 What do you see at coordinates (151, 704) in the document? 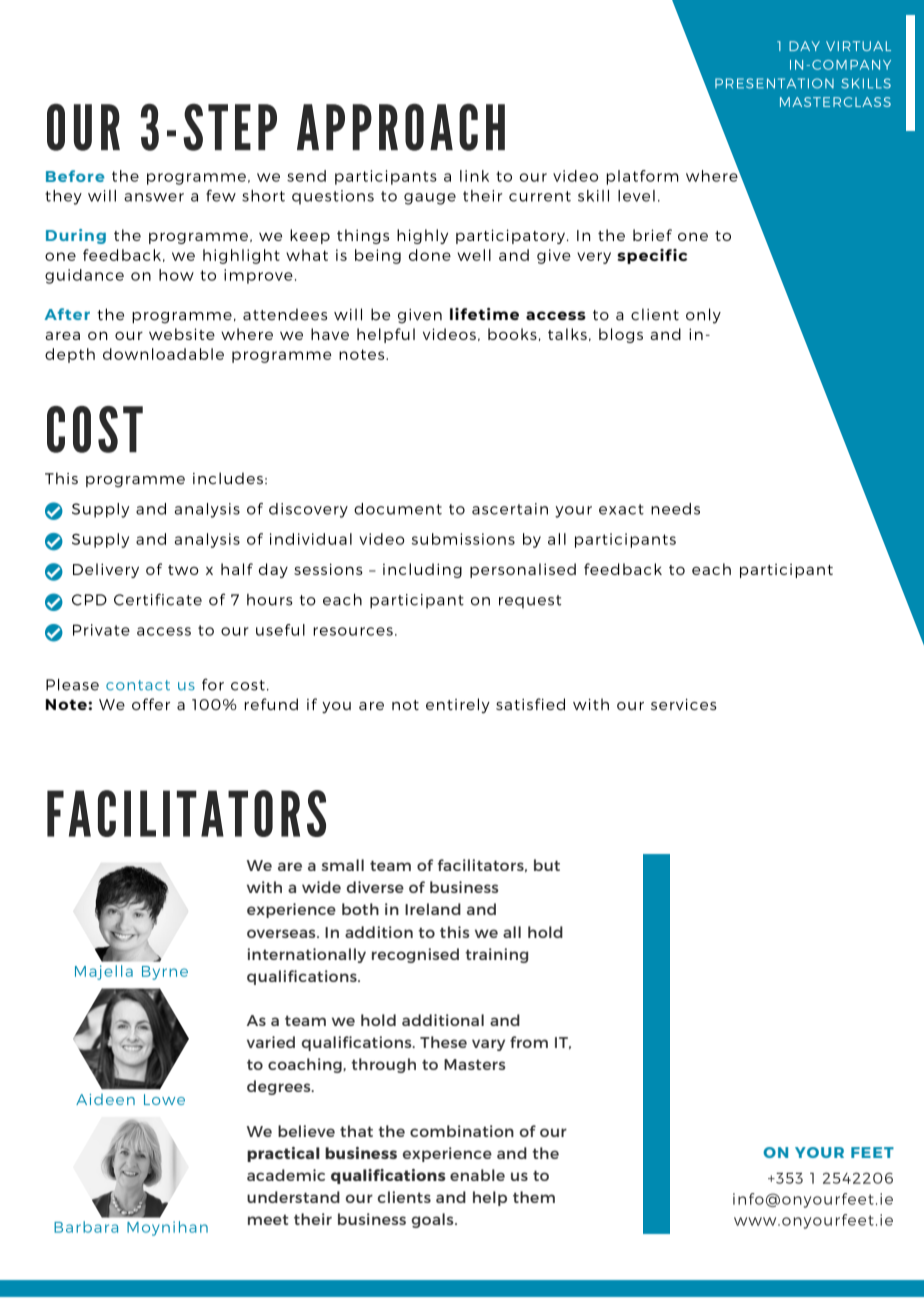
I see `offer` at bounding box center [151, 704].
